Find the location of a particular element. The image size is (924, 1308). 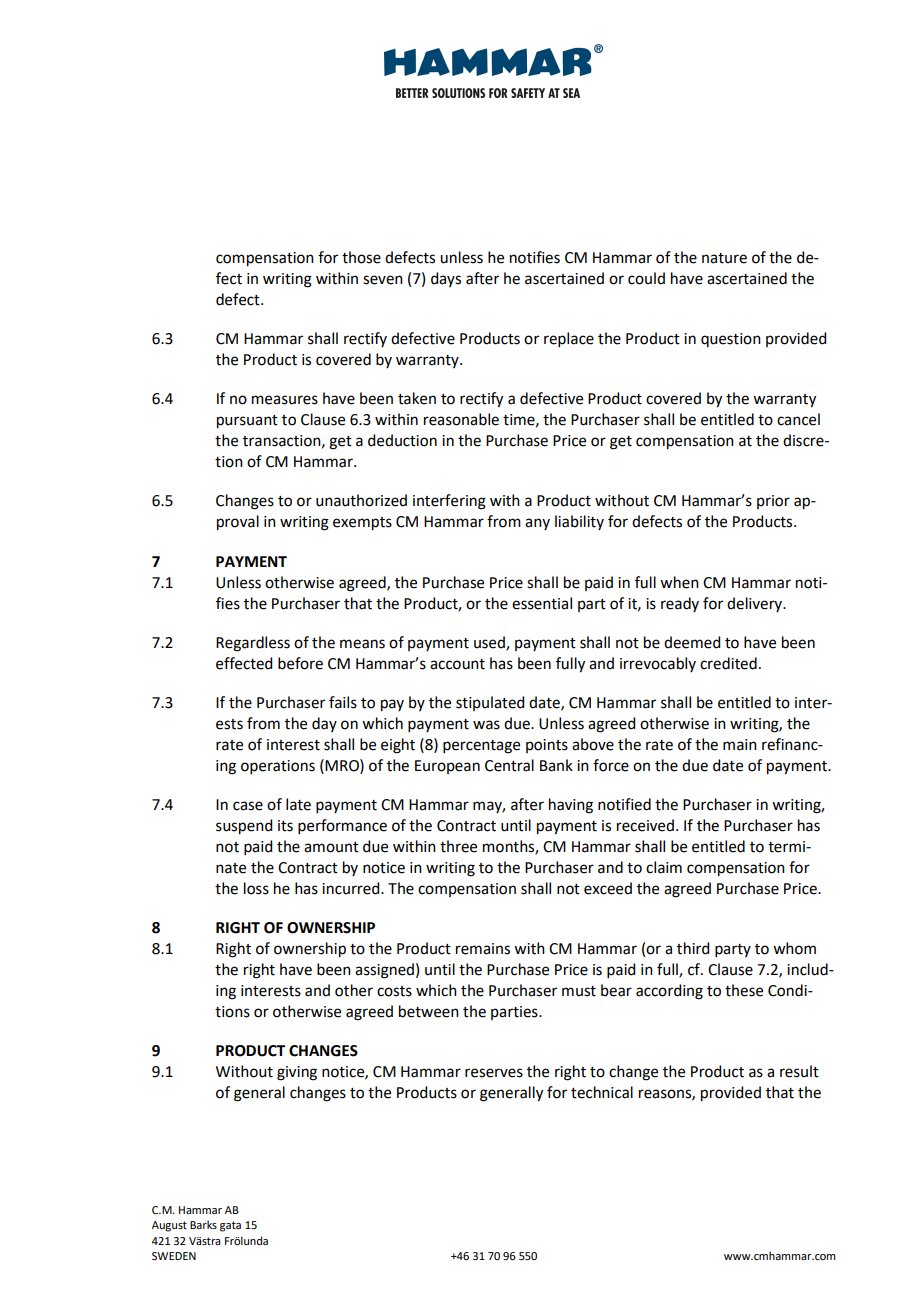

three is located at coordinates (458, 846).
